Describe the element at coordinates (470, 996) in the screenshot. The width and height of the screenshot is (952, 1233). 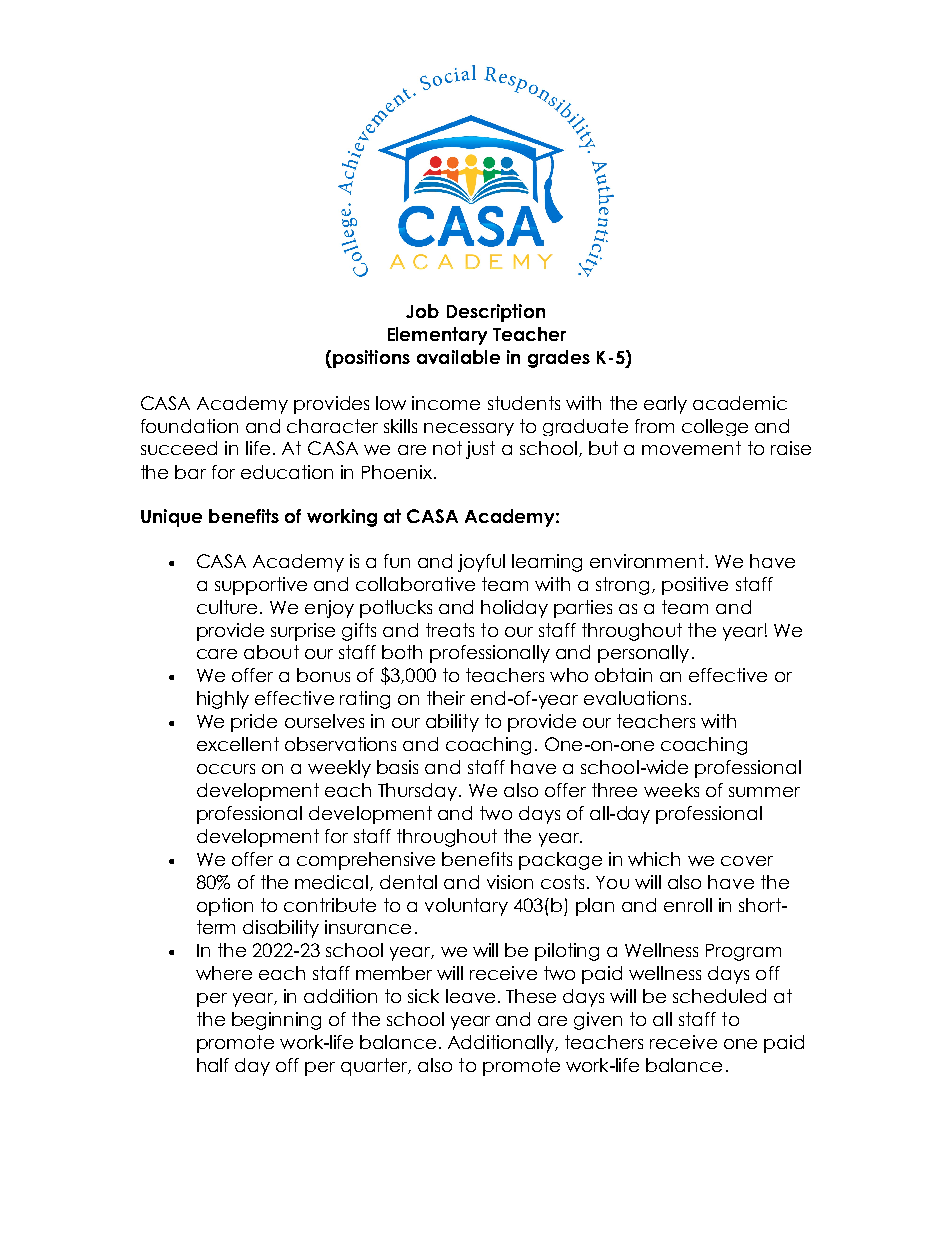
I see `leave` at that location.
